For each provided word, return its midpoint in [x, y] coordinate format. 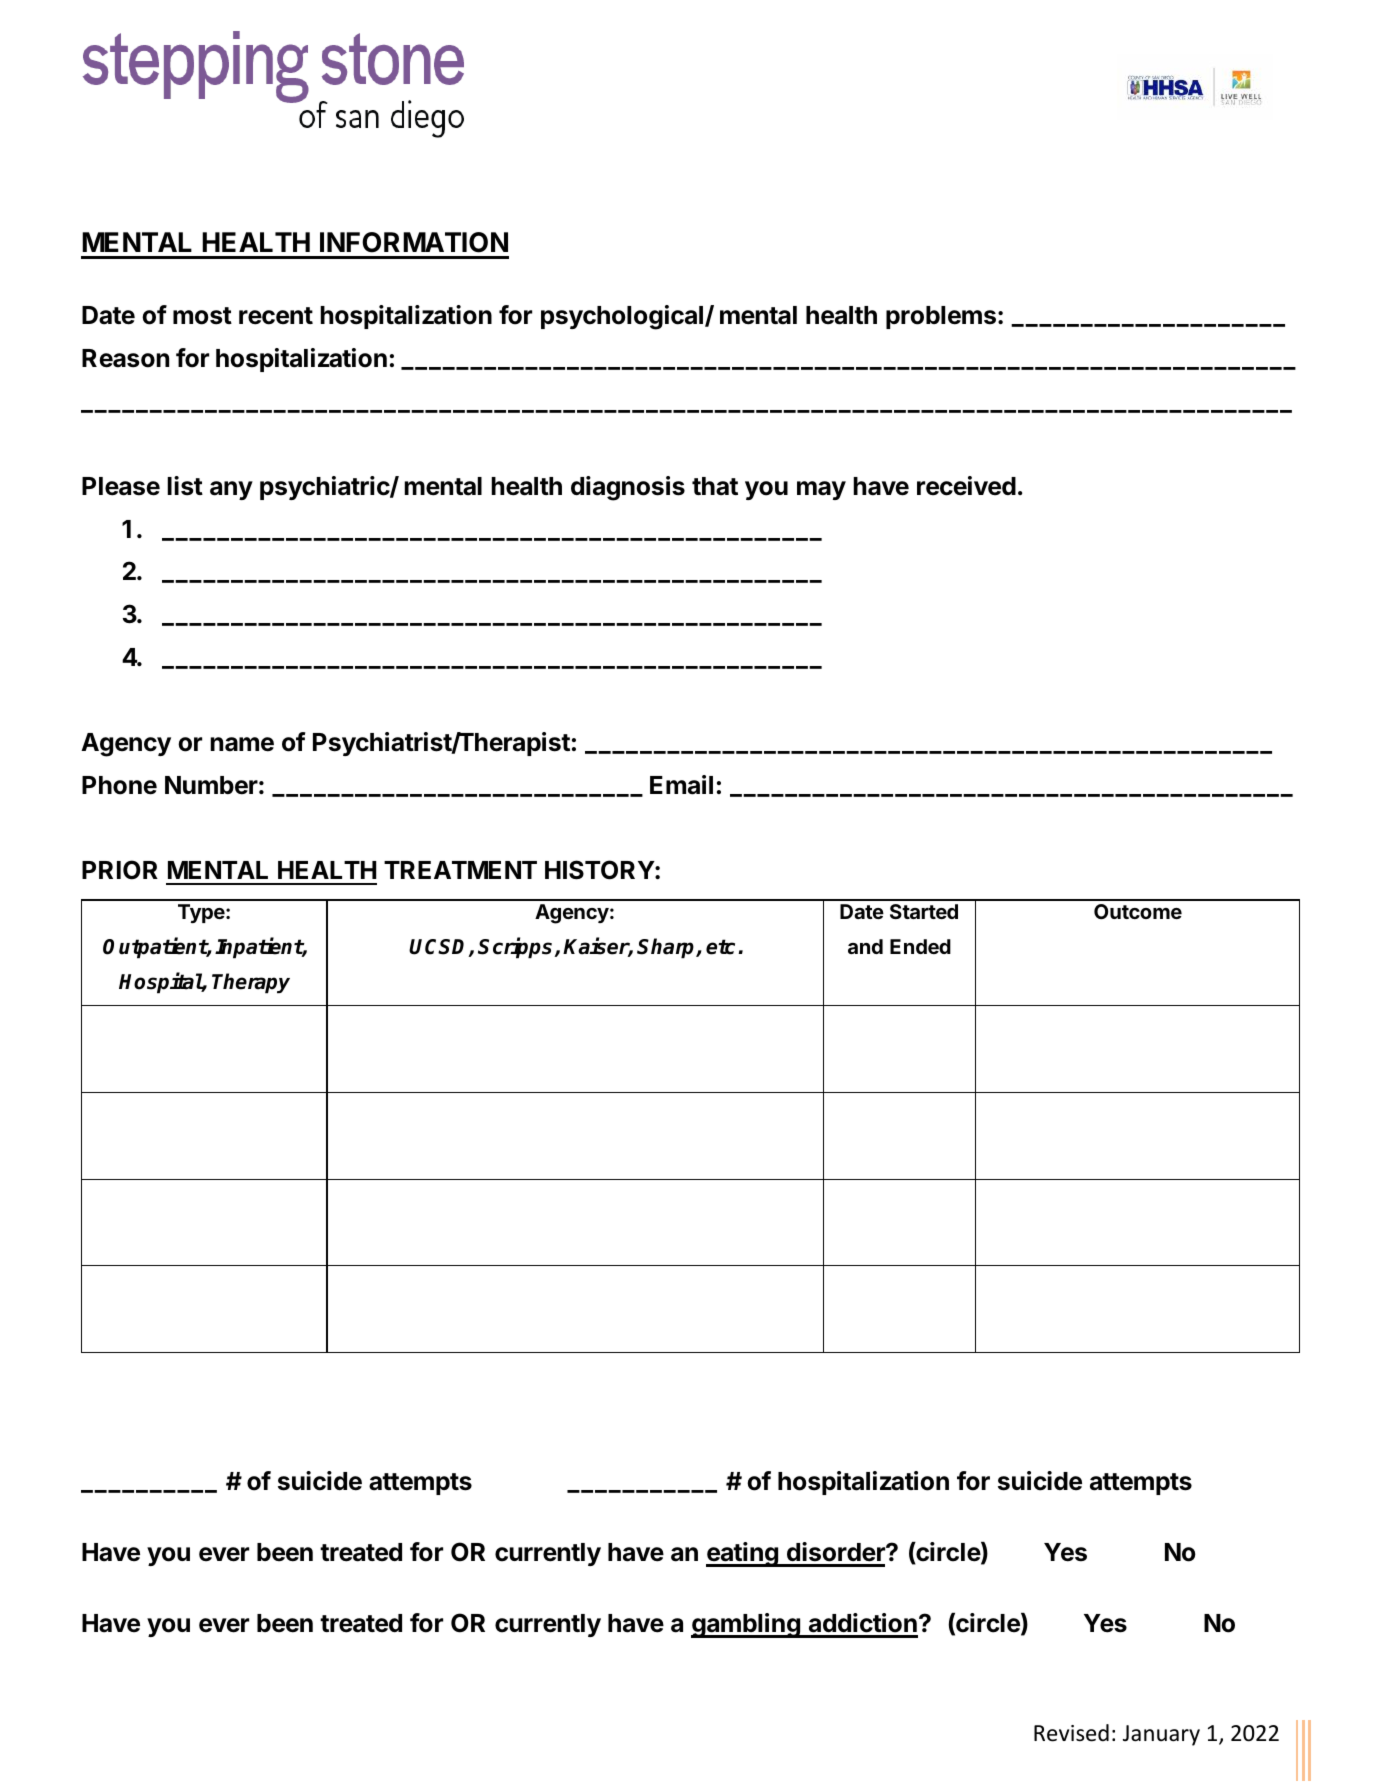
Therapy [251, 983]
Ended [920, 946]
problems [941, 317]
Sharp [667, 948]
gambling [746, 1625]
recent [276, 316]
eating [743, 1554]
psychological [622, 317]
